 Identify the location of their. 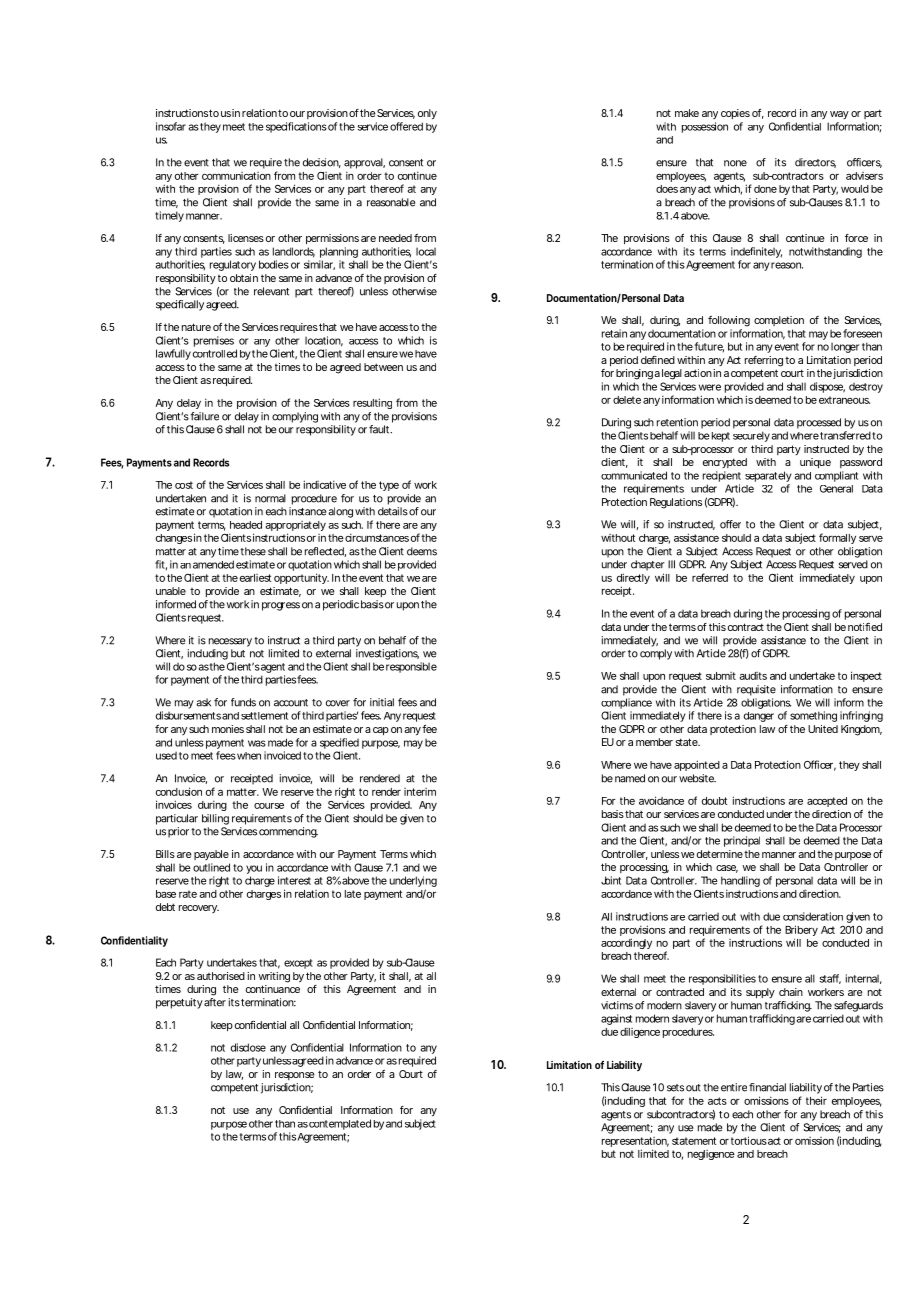
(816, 1100).
